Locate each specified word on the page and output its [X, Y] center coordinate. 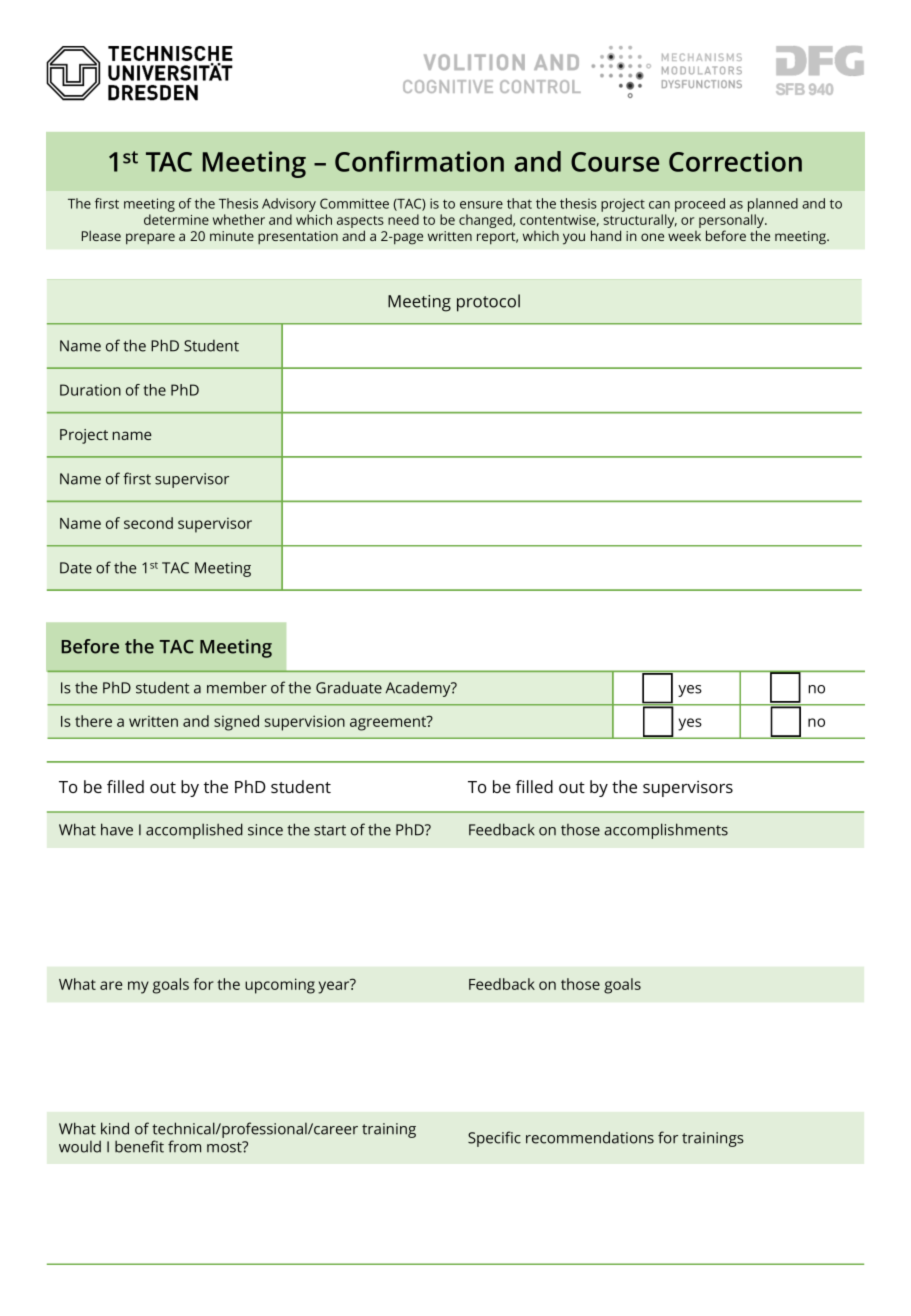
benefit [139, 1146]
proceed [700, 205]
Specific [494, 1139]
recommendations [590, 1137]
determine [176, 219]
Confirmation [419, 161]
